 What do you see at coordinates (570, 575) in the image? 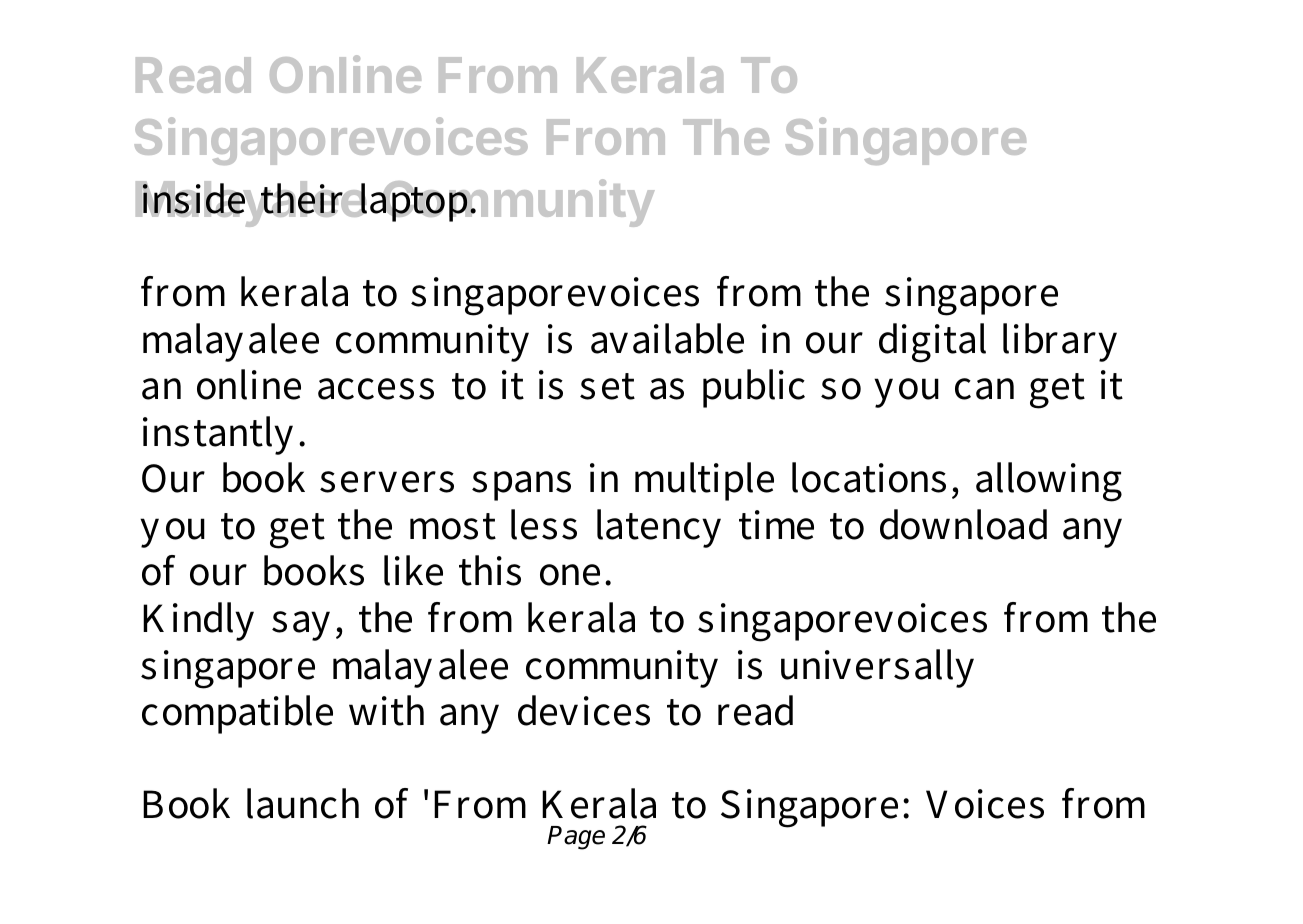
I see `one` at bounding box center [570, 575].
